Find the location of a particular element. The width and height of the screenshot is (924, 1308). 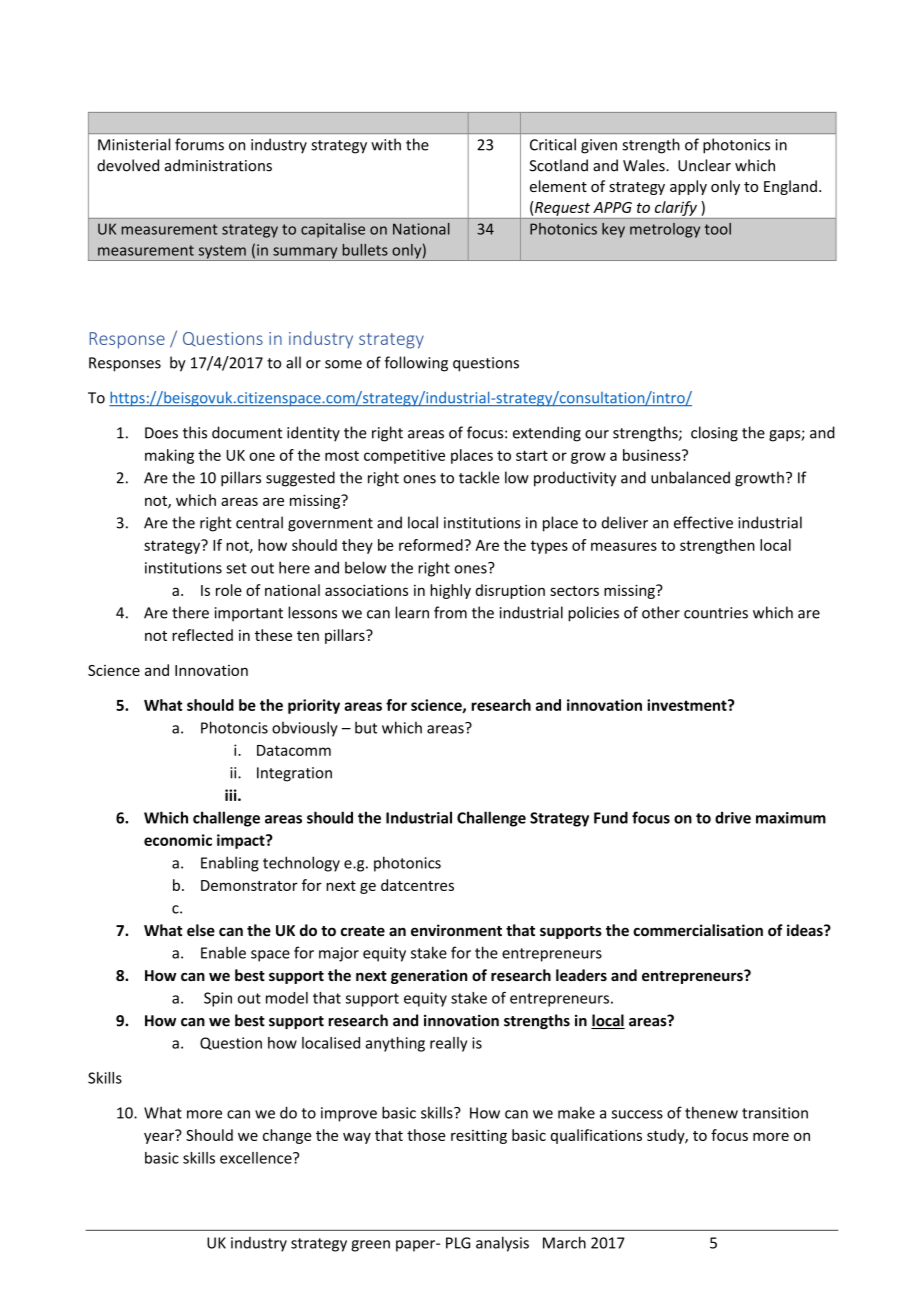

with is located at coordinates (386, 144).
